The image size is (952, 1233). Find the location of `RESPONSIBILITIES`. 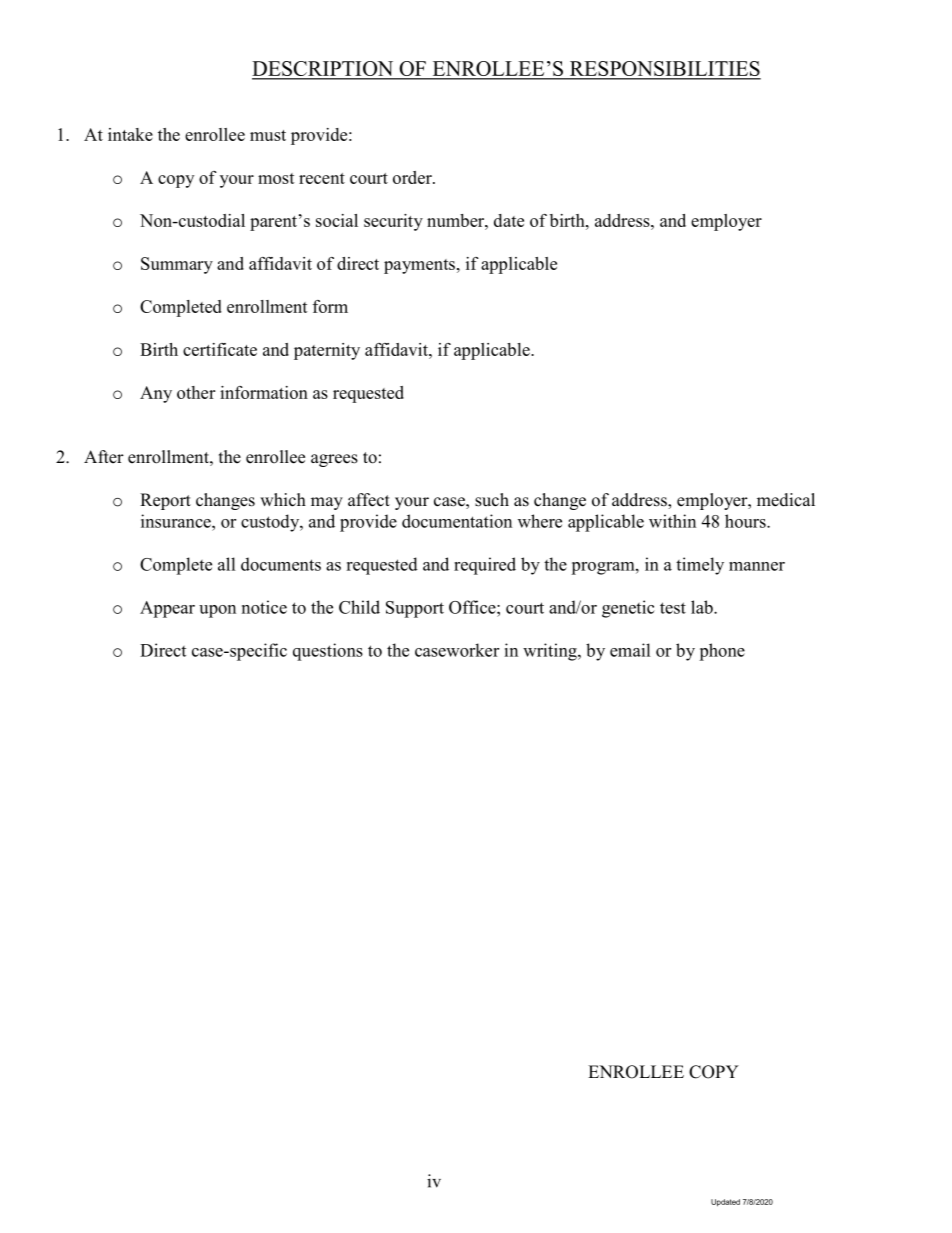

RESPONSIBILITIES is located at coordinates (664, 70).
